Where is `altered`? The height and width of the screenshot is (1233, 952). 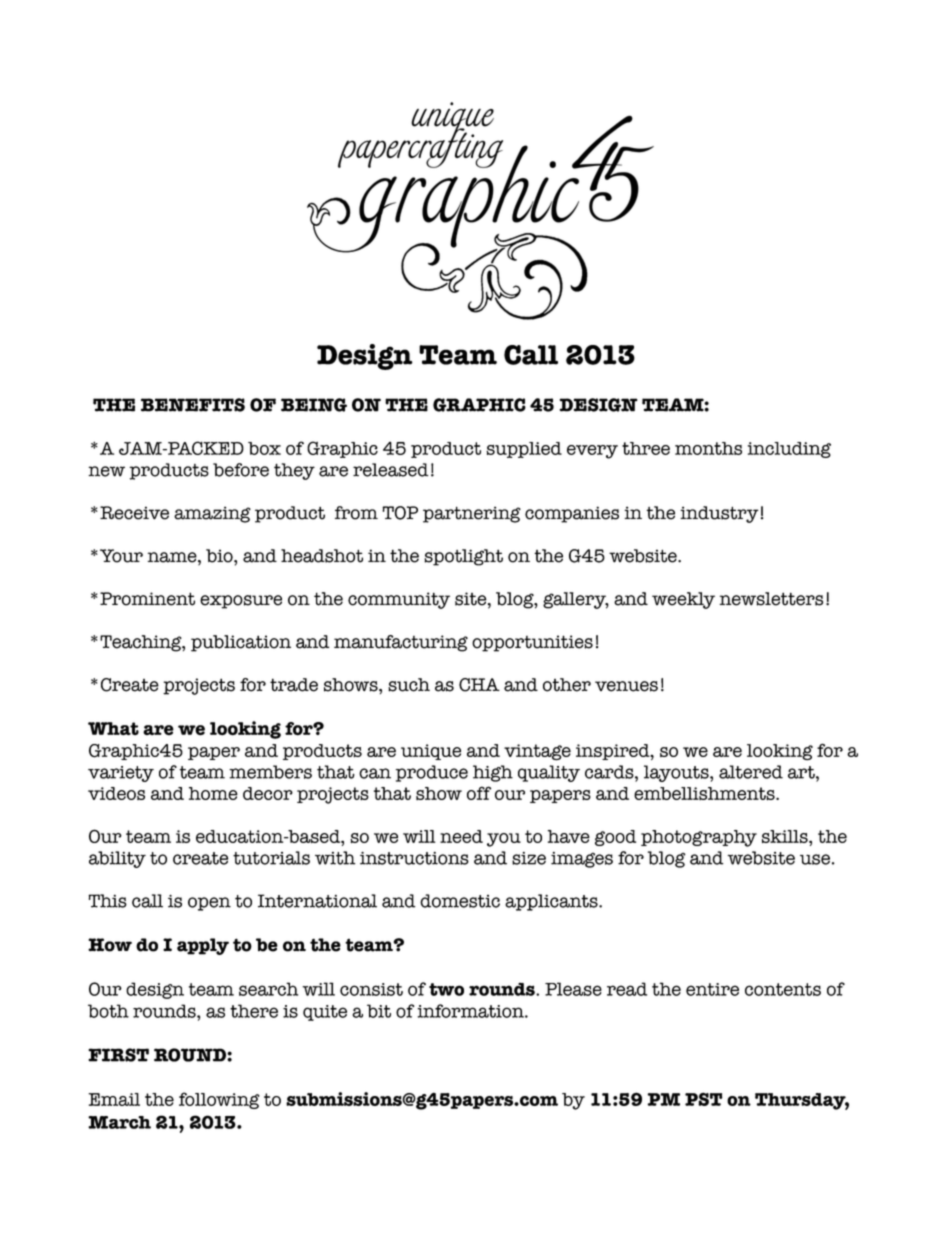
altered is located at coordinates (751, 772).
